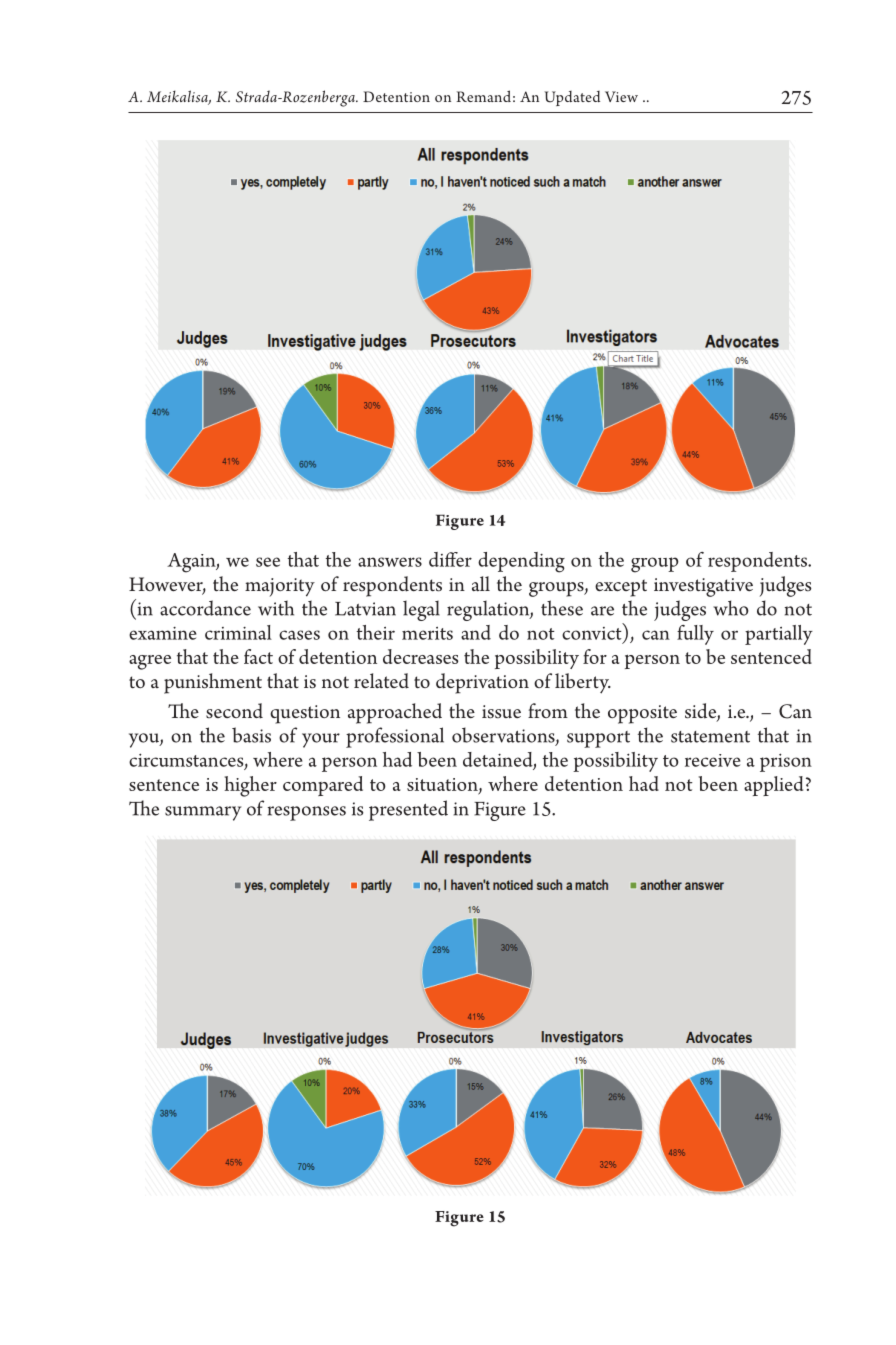 The height and width of the screenshot is (1345, 896). I want to click on Updated, so click(572, 98).
